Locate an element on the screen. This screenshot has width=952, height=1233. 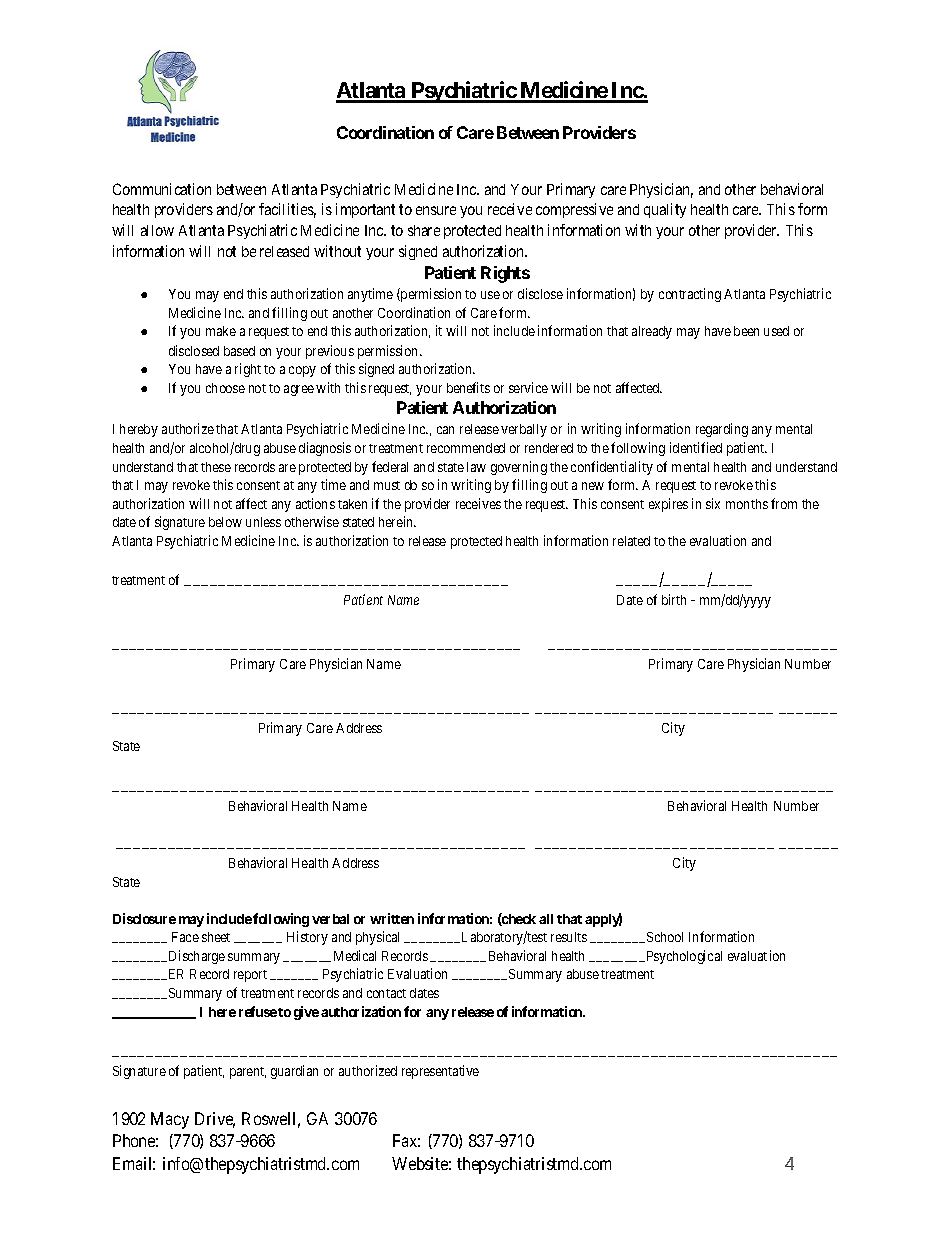
ensure is located at coordinates (436, 210).
